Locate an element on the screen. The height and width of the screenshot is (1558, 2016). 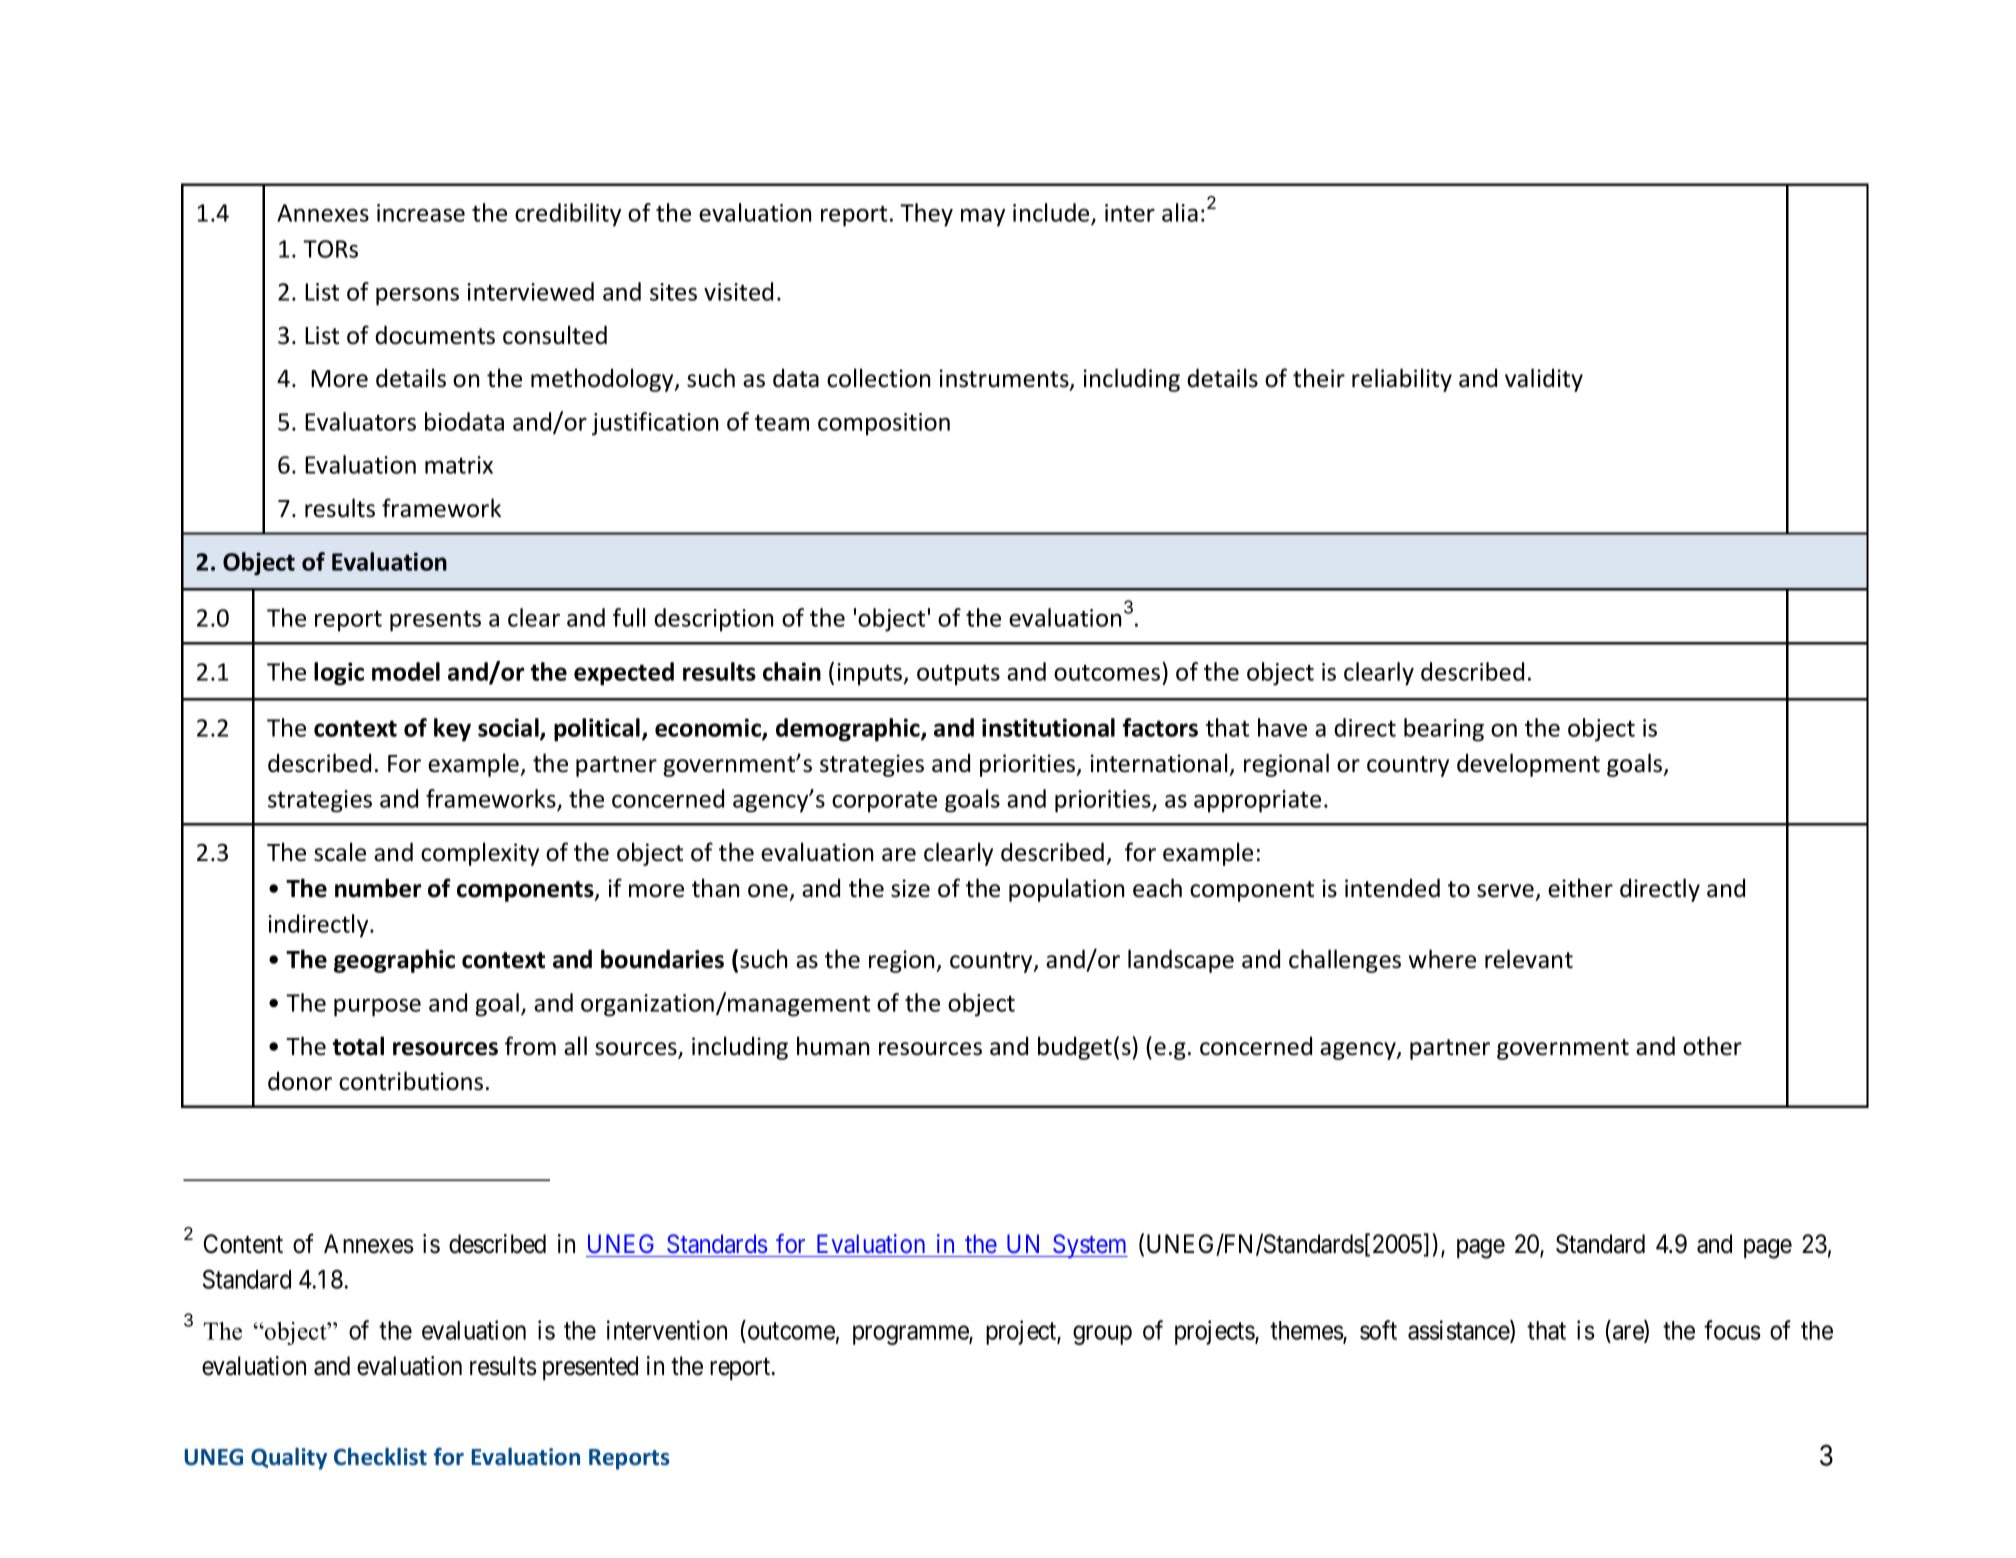
validity is located at coordinates (1544, 380).
